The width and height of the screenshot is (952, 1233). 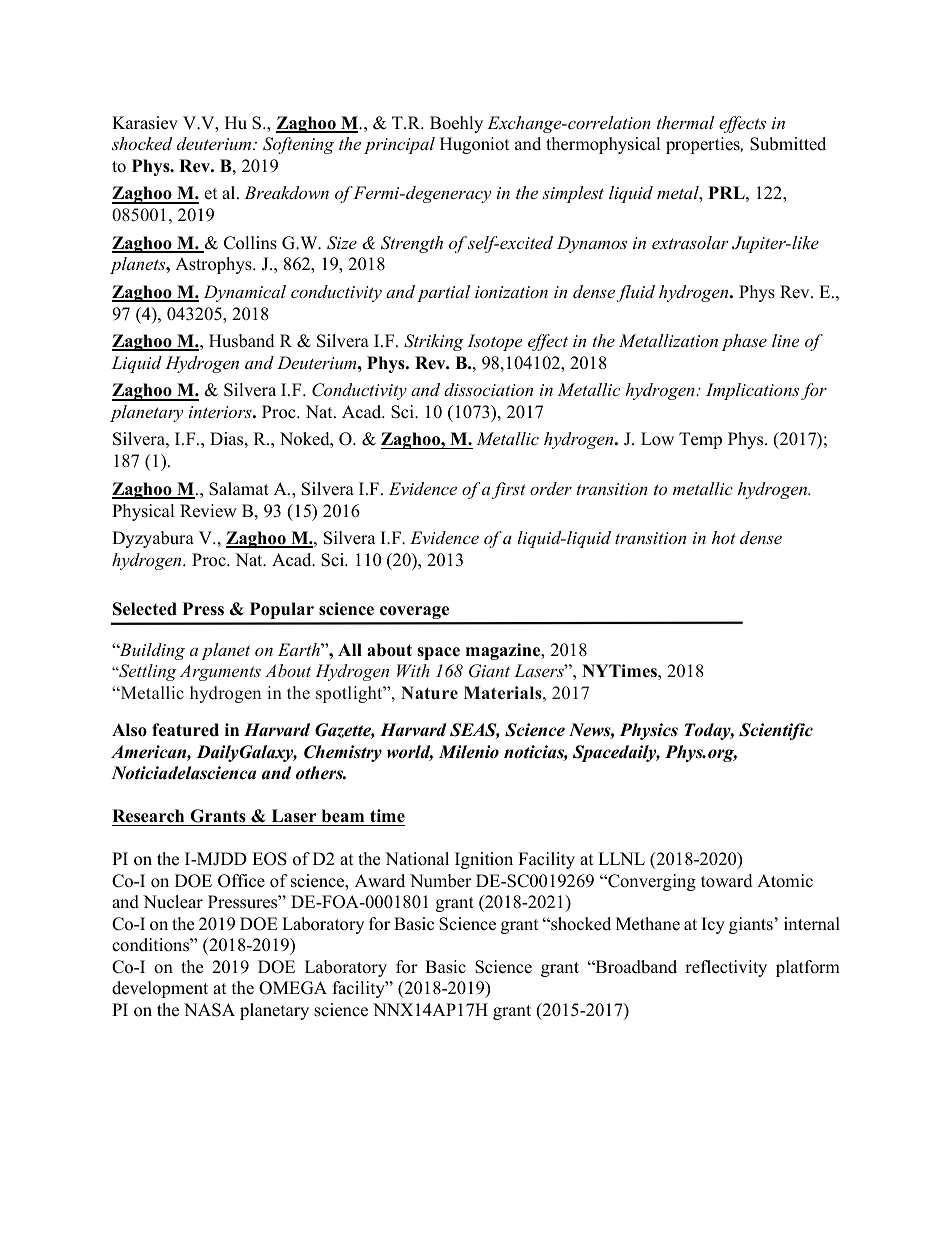 What do you see at coordinates (399, 145) in the screenshot?
I see `principal` at bounding box center [399, 145].
